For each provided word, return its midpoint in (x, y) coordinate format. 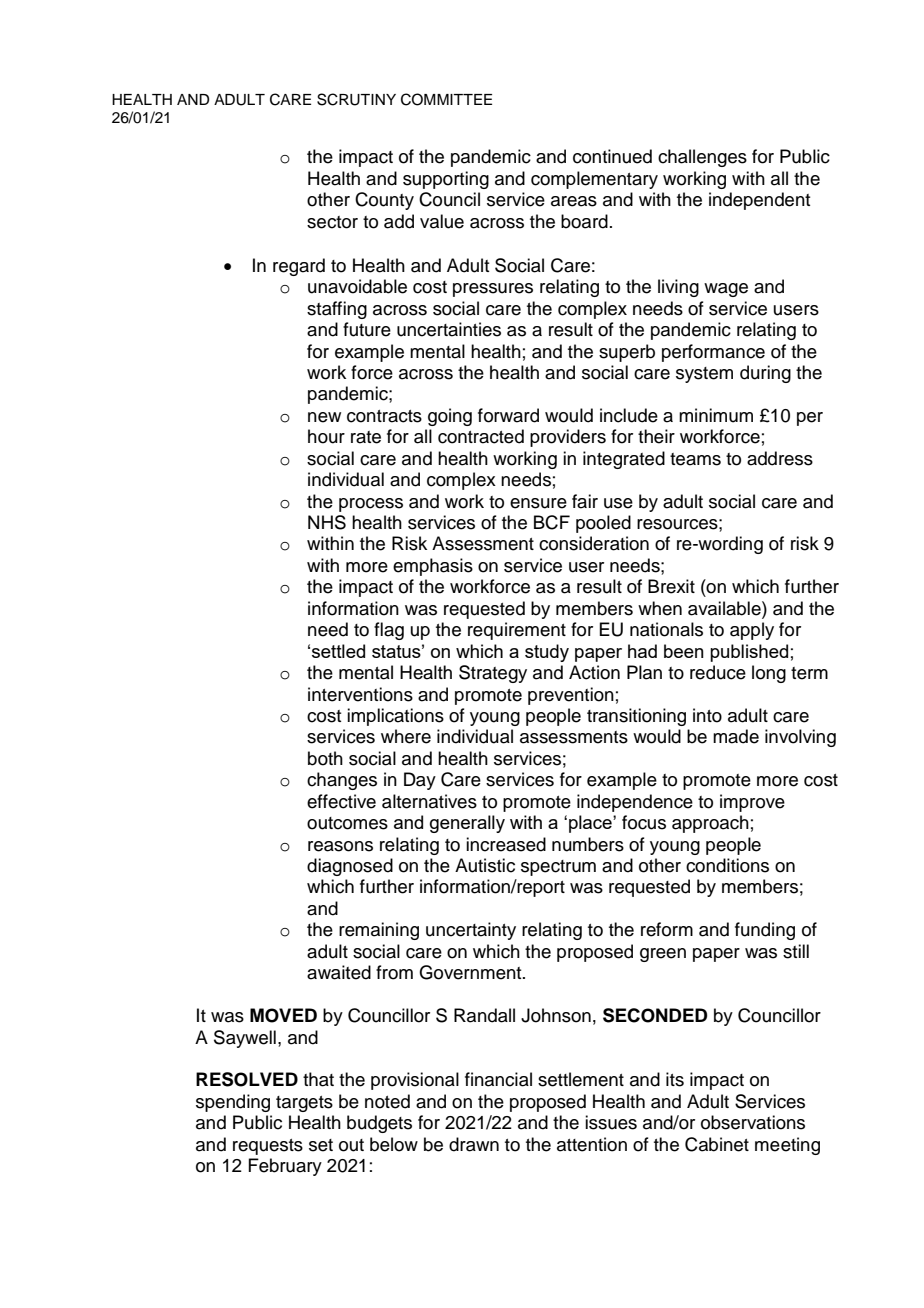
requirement (517, 631)
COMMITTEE (446, 99)
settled (338, 651)
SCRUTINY (356, 99)
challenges (702, 158)
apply (752, 631)
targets (304, 1104)
